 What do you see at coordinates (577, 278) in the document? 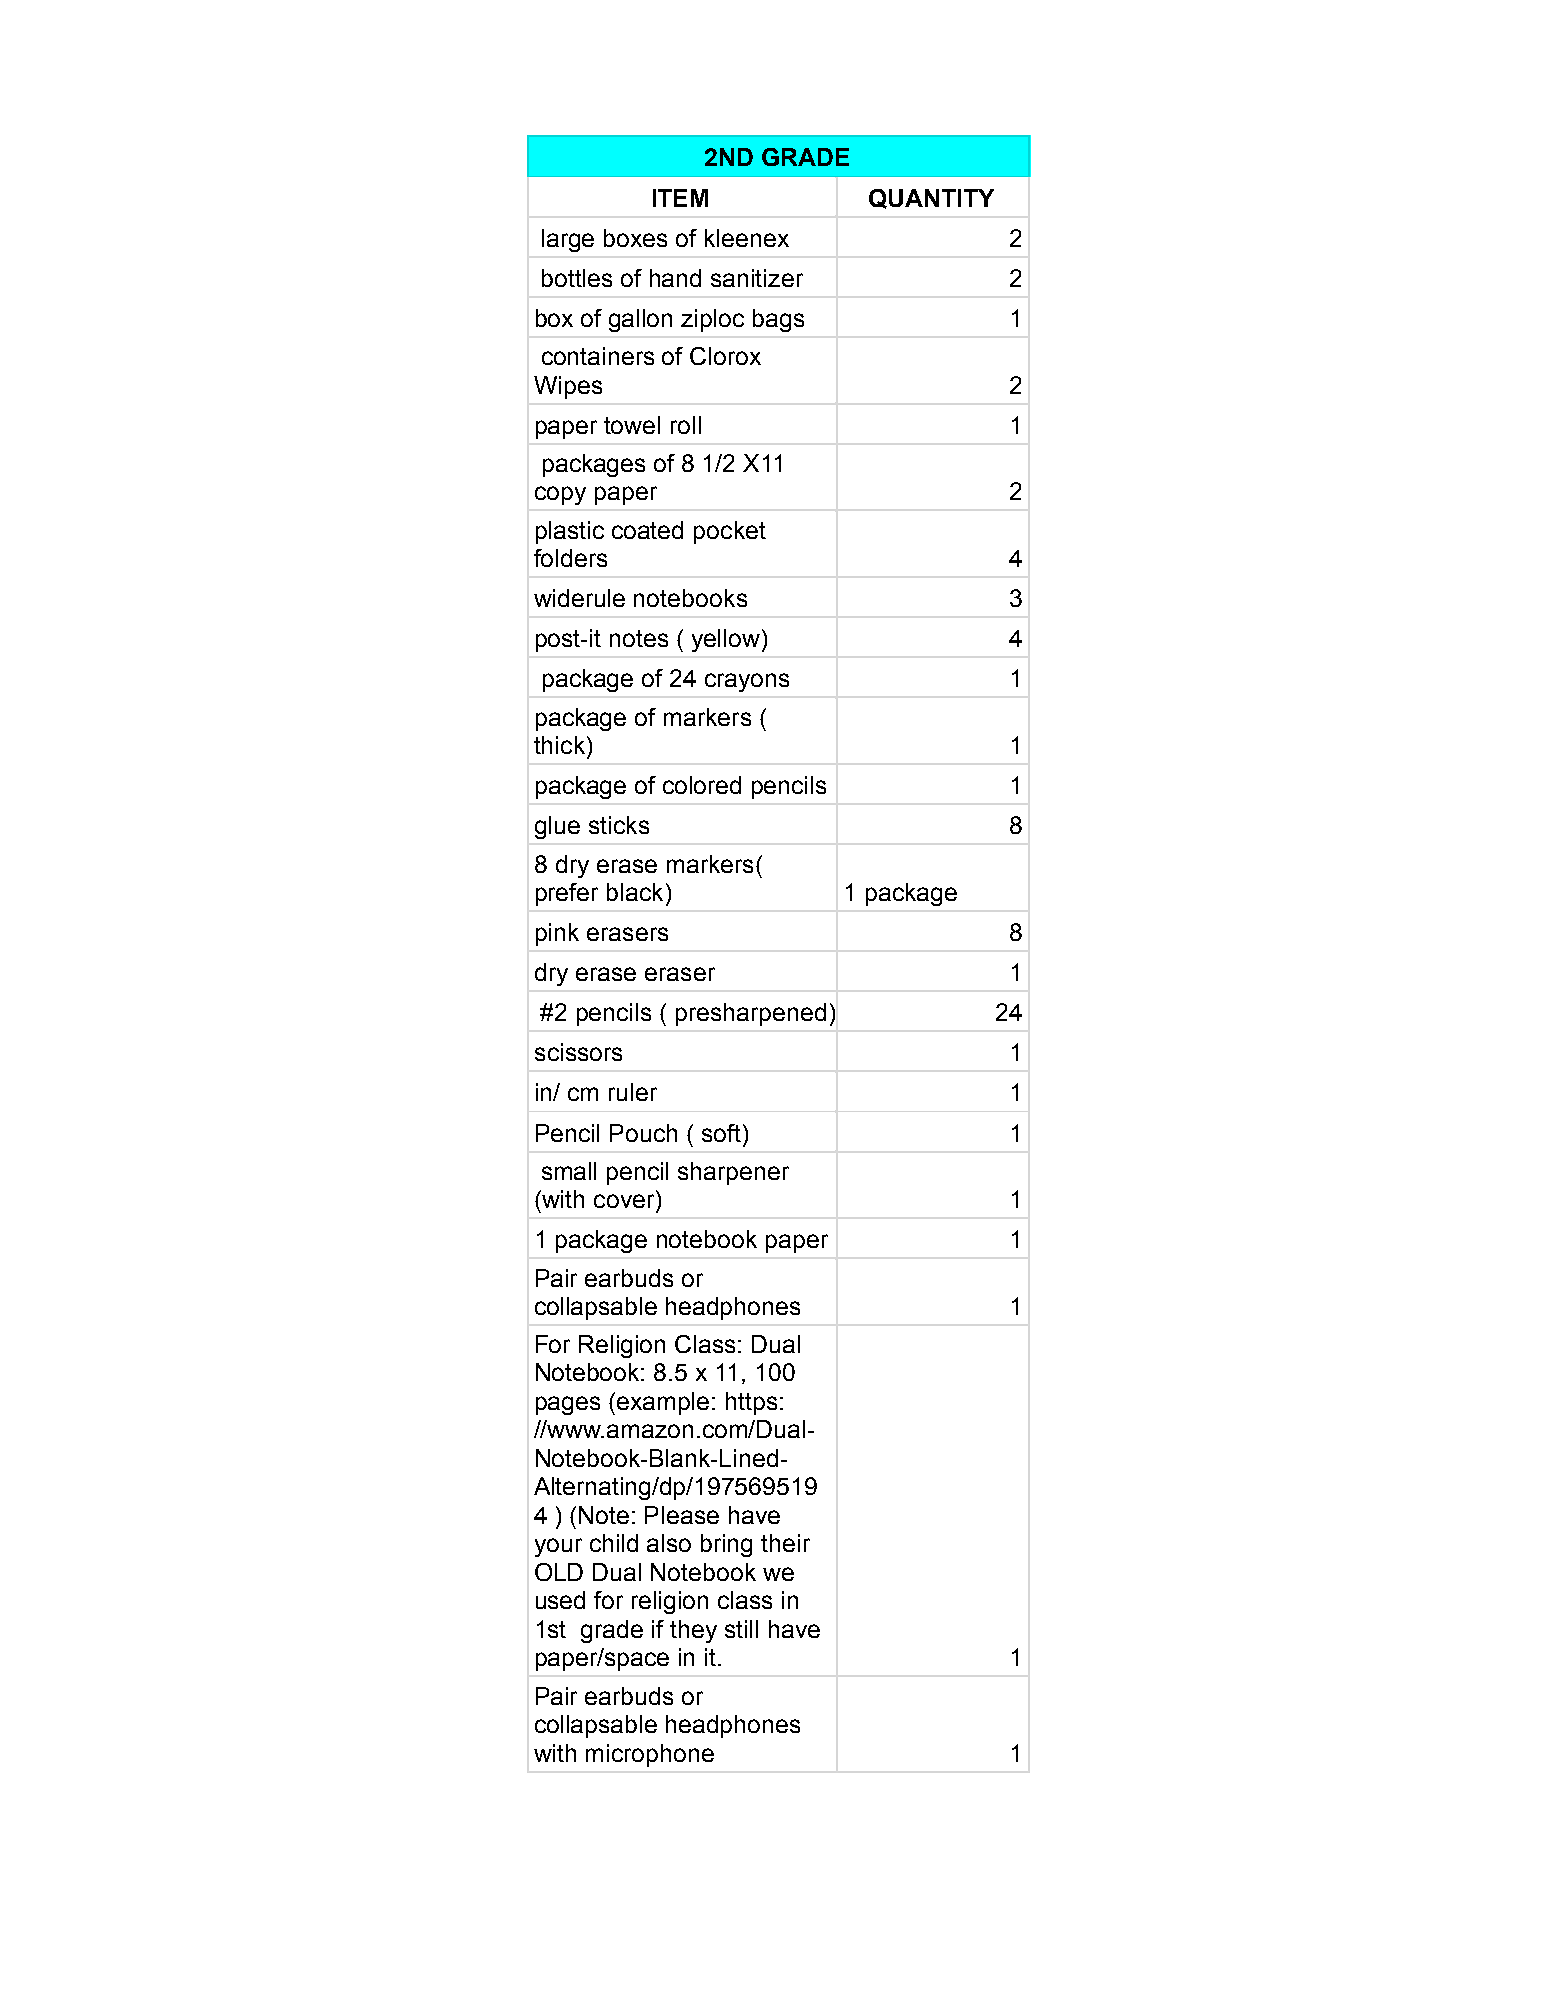
I see `bottles` at bounding box center [577, 278].
